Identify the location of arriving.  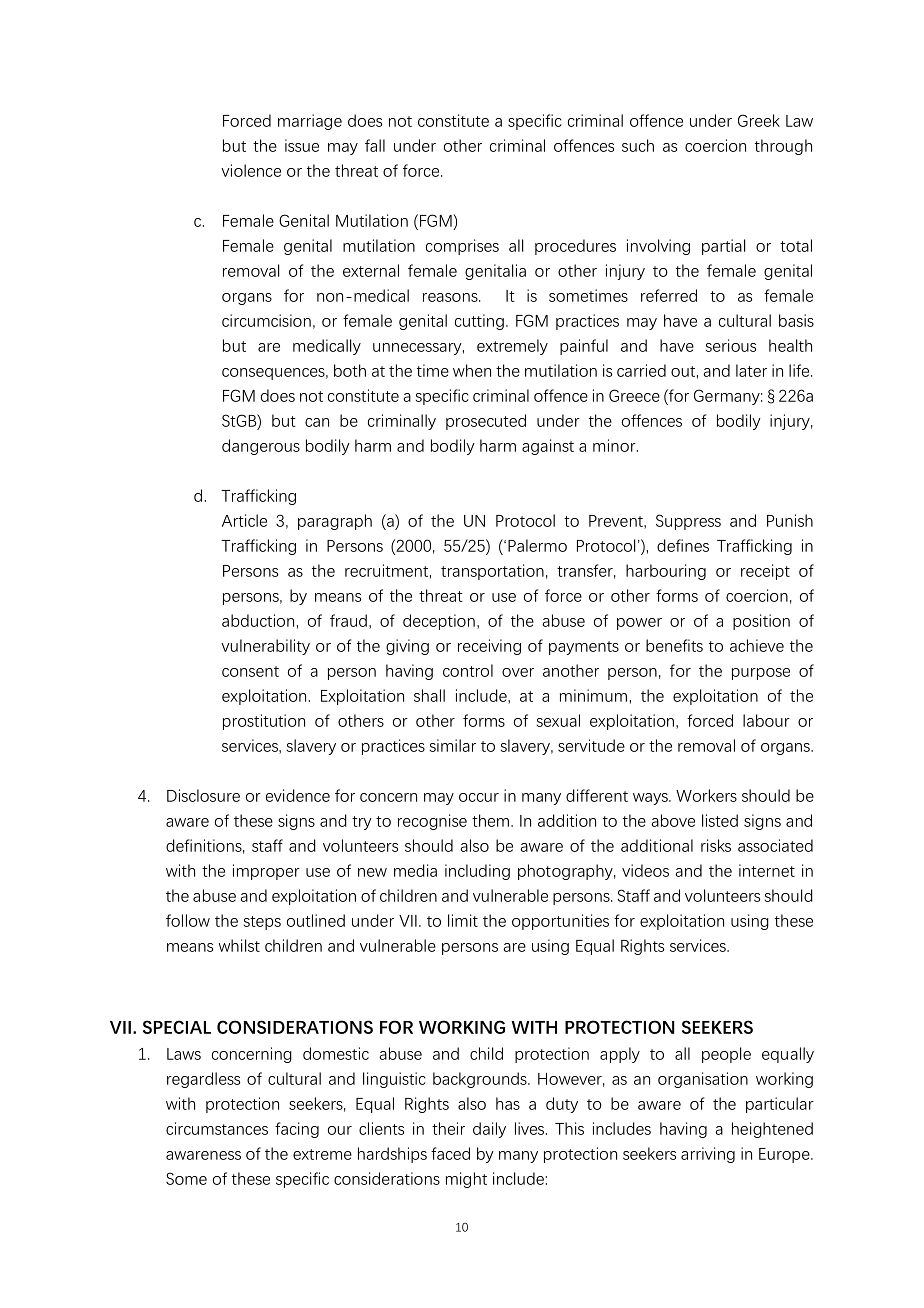
(708, 1155).
